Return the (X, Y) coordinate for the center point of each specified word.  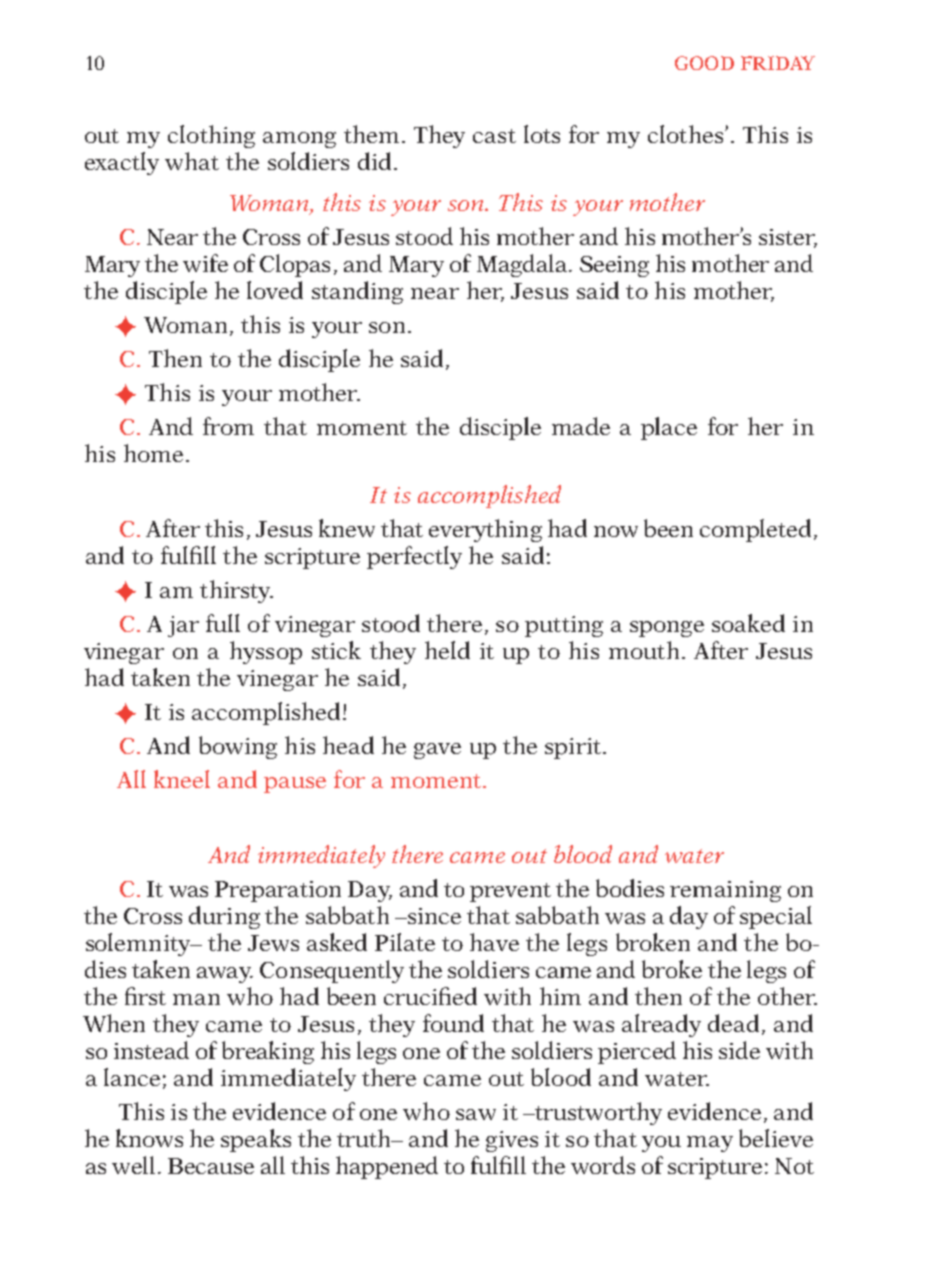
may (710, 1144)
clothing (211, 136)
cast (494, 136)
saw (476, 1114)
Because (211, 1166)
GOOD (704, 63)
